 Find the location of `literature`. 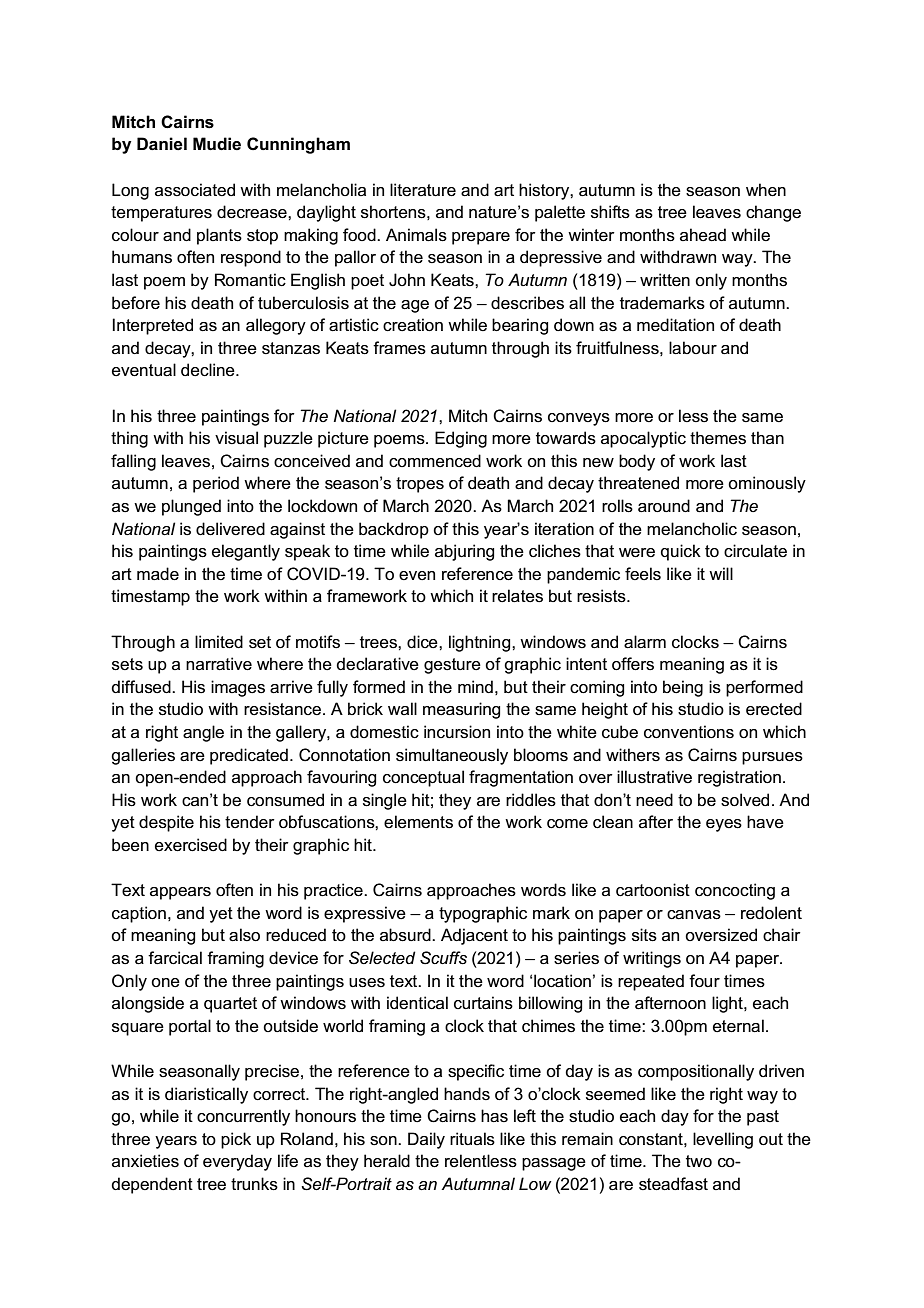

literature is located at coordinates (423, 190).
